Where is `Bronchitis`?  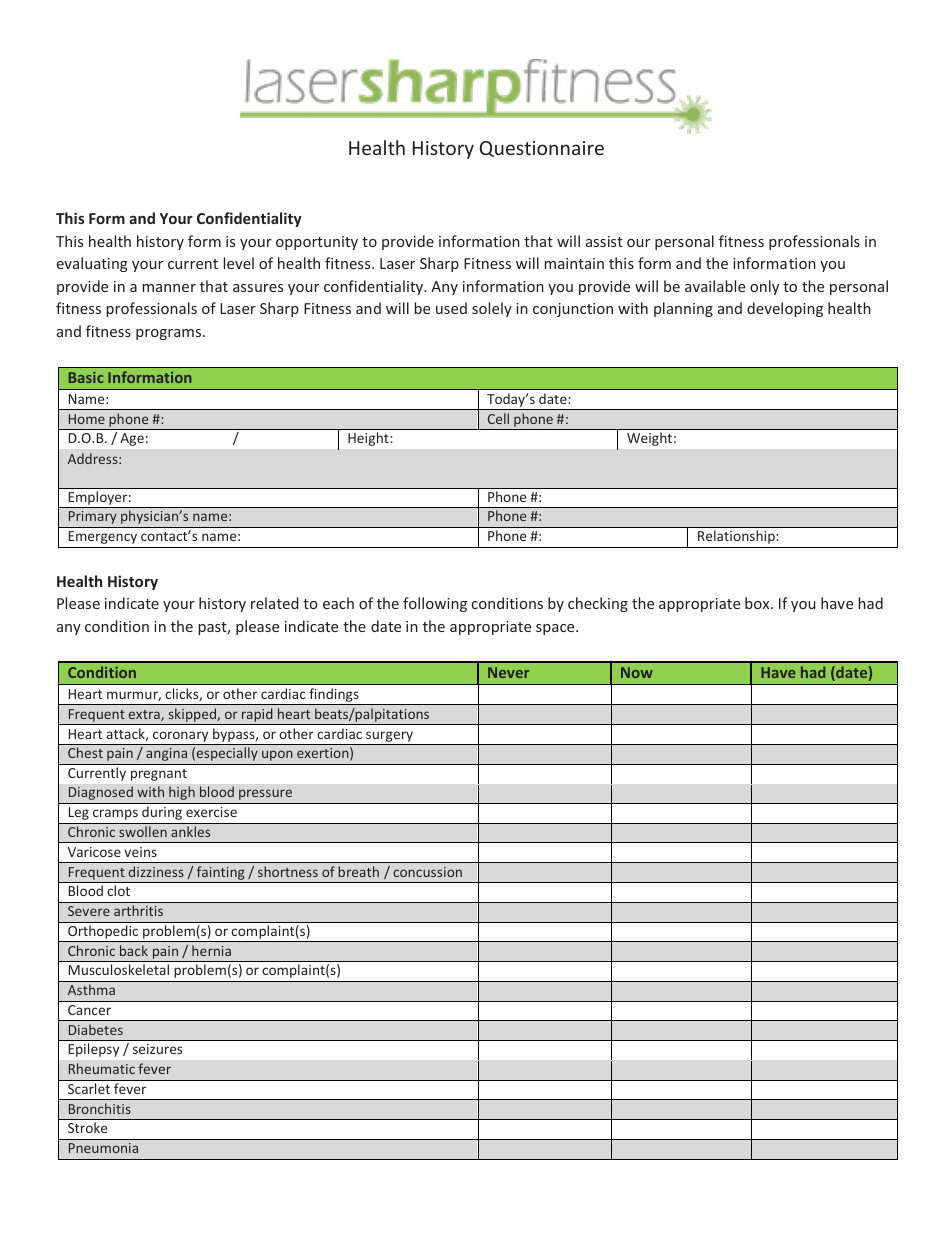 Bronchitis is located at coordinates (100, 1108).
